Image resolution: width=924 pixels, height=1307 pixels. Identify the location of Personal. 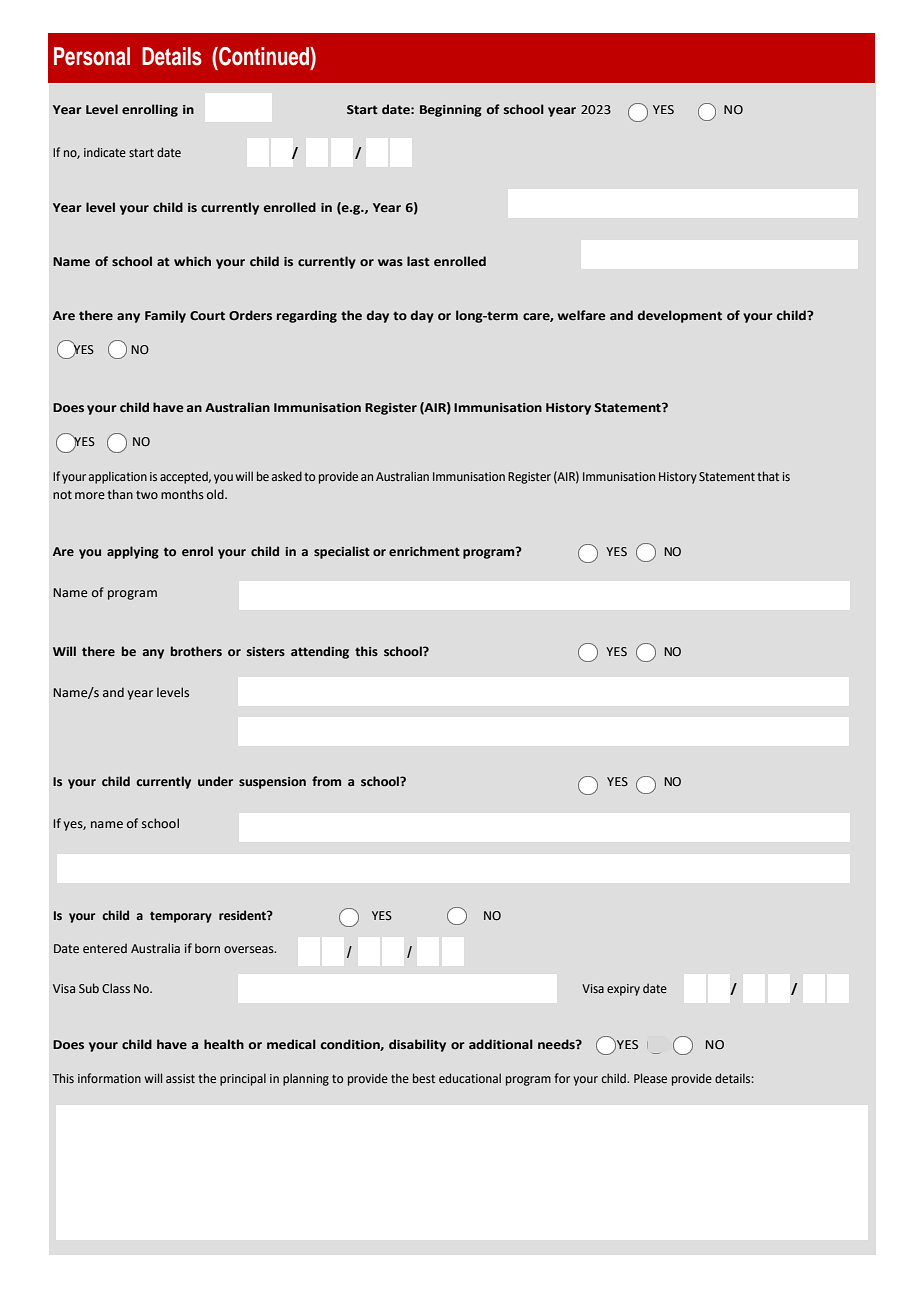
(92, 56).
